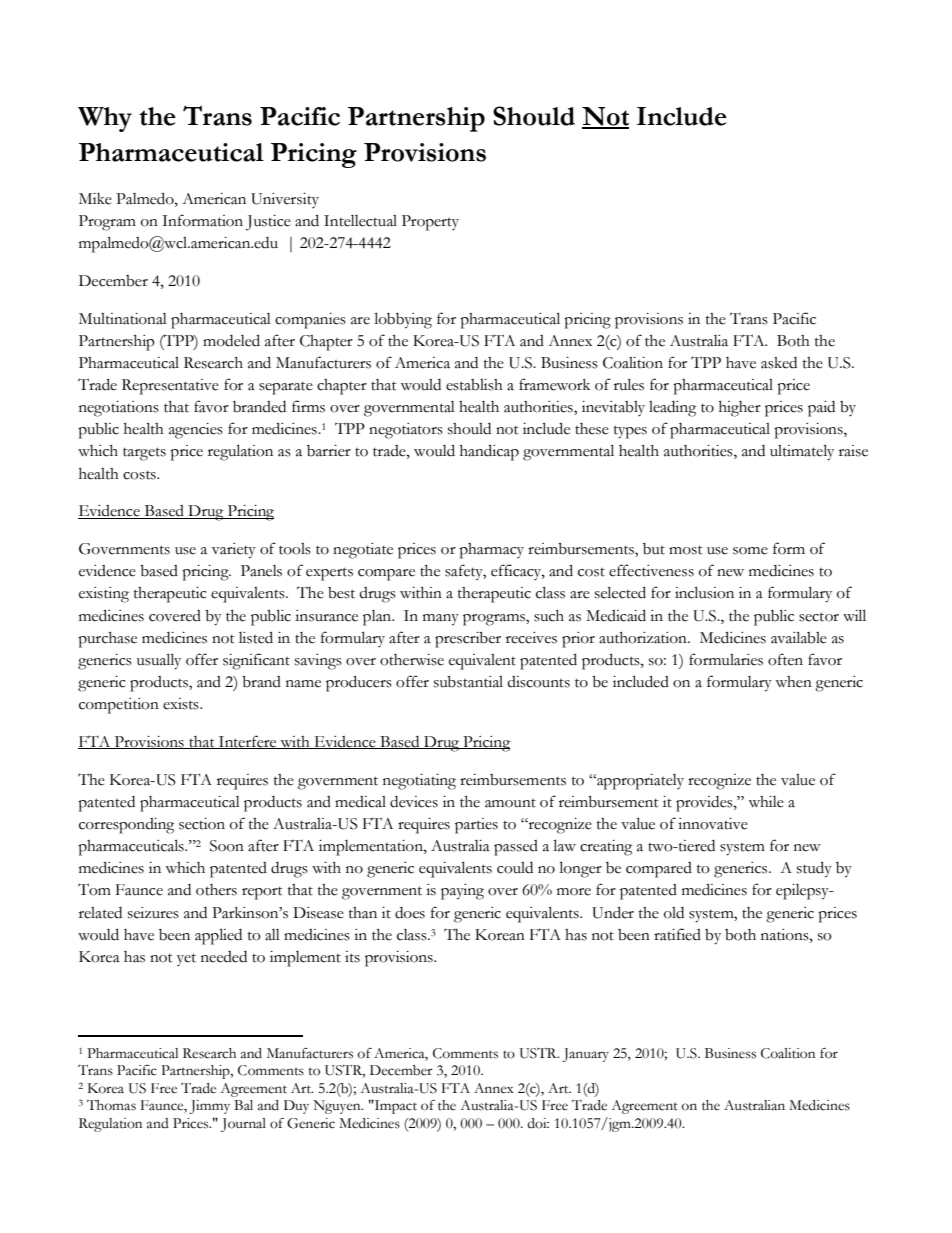 The image size is (952, 1233). Describe the element at coordinates (441, 620) in the screenshot. I see `many` at that location.
